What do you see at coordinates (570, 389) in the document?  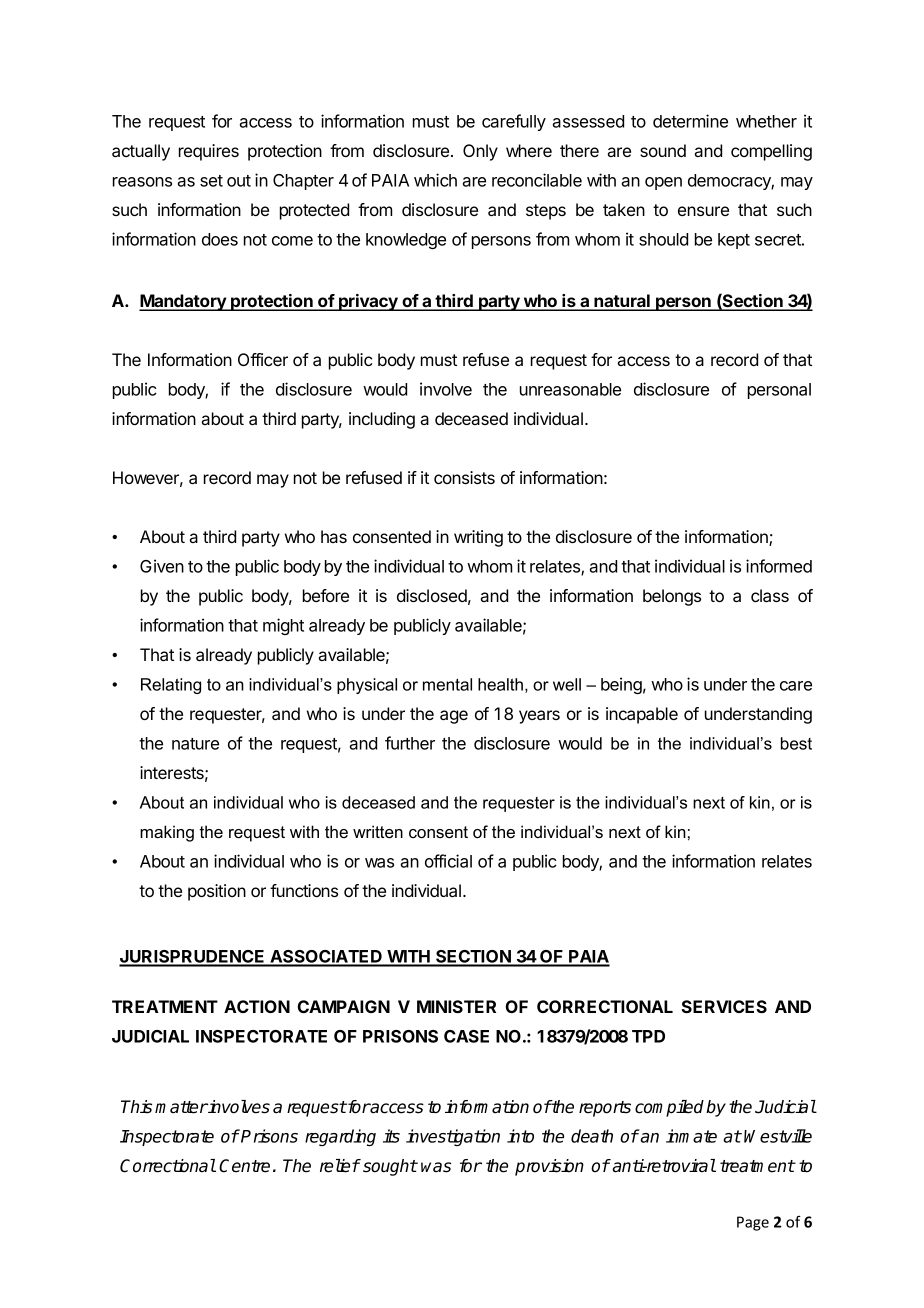 I see `unreasonable` at bounding box center [570, 389].
